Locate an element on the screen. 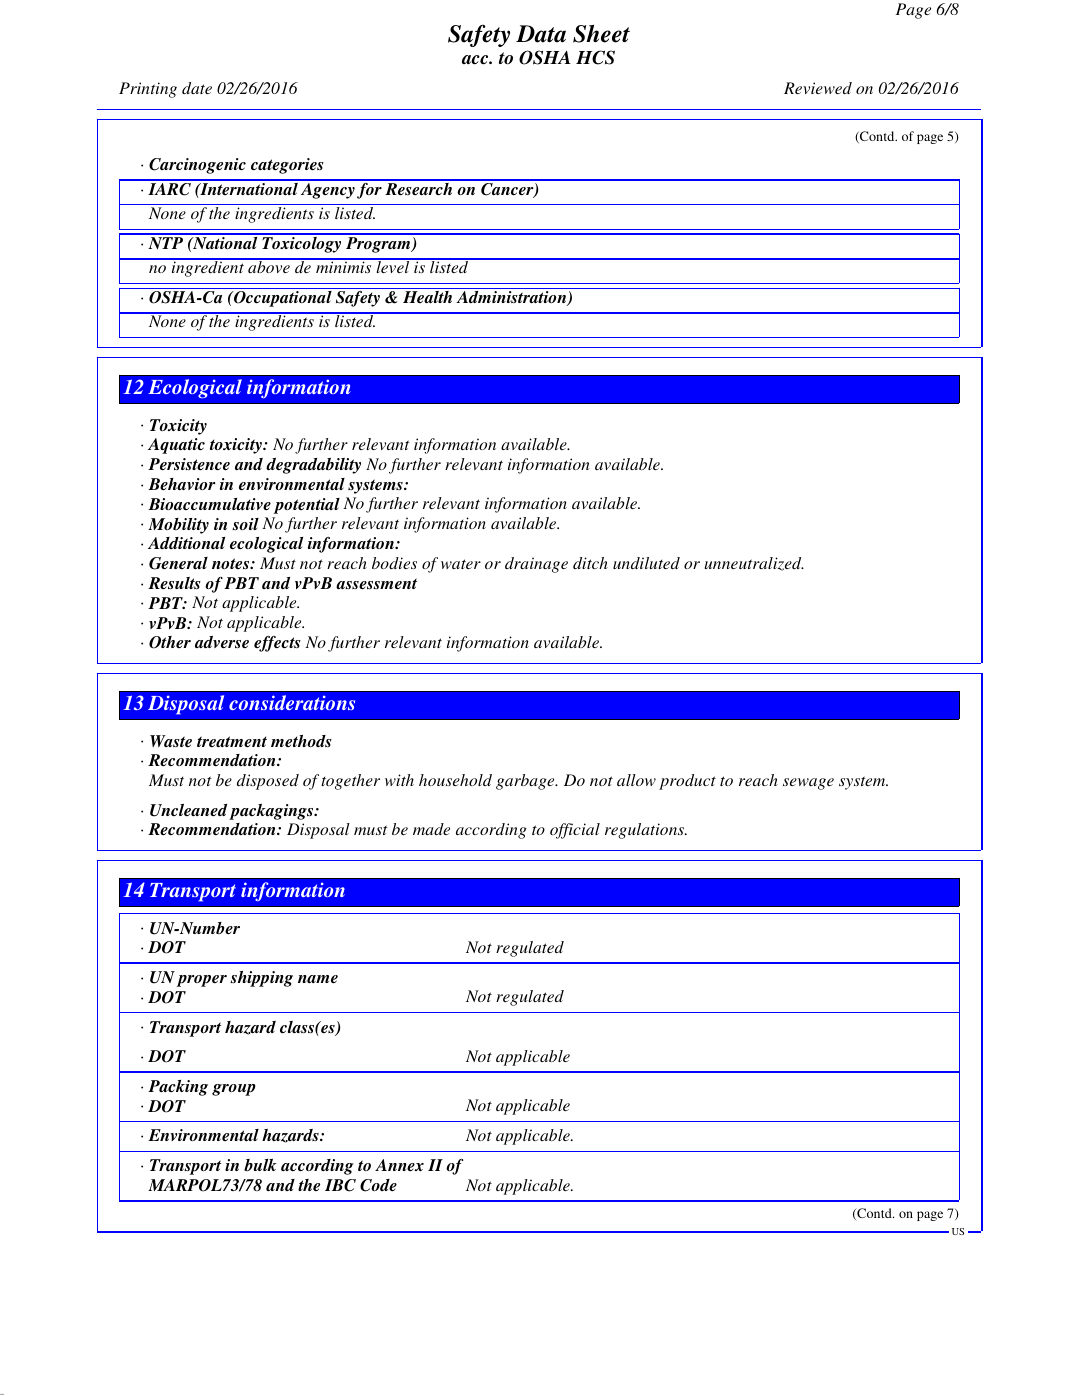 This screenshot has height=1396, width=1078. Reviewed is located at coordinates (818, 88).
